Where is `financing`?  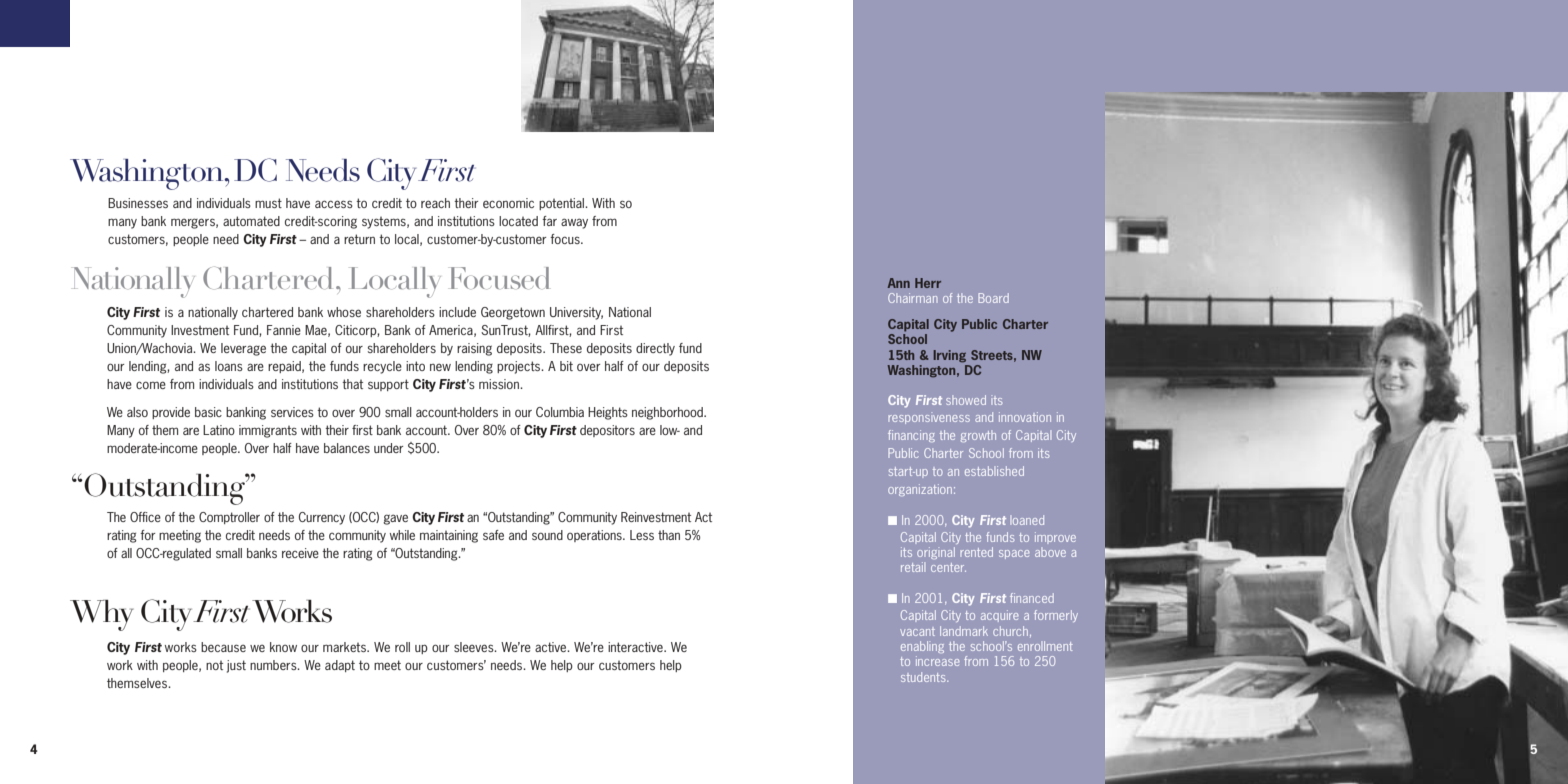
financing is located at coordinates (911, 436).
